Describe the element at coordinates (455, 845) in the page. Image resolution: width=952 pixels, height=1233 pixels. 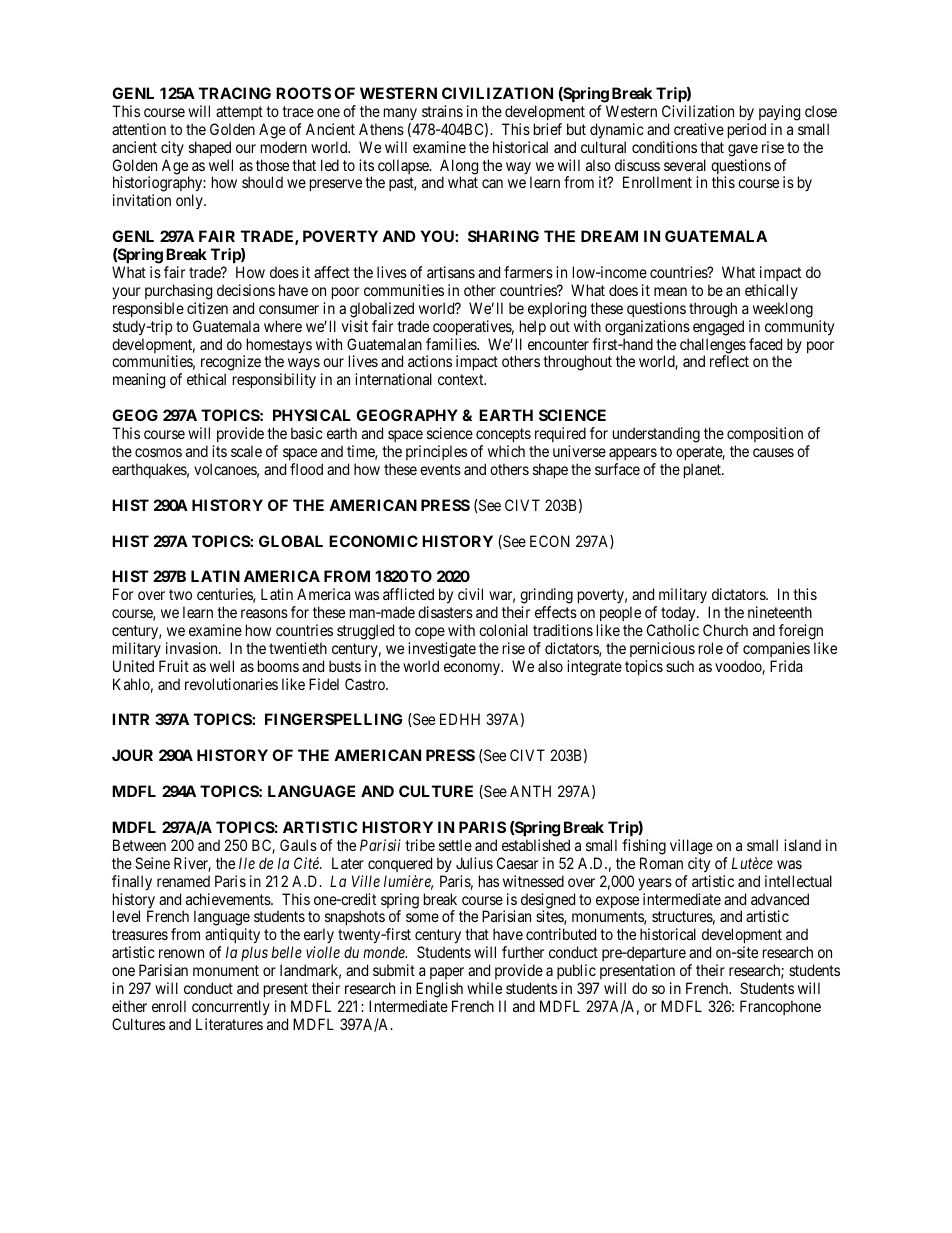
I see `settle` at that location.
